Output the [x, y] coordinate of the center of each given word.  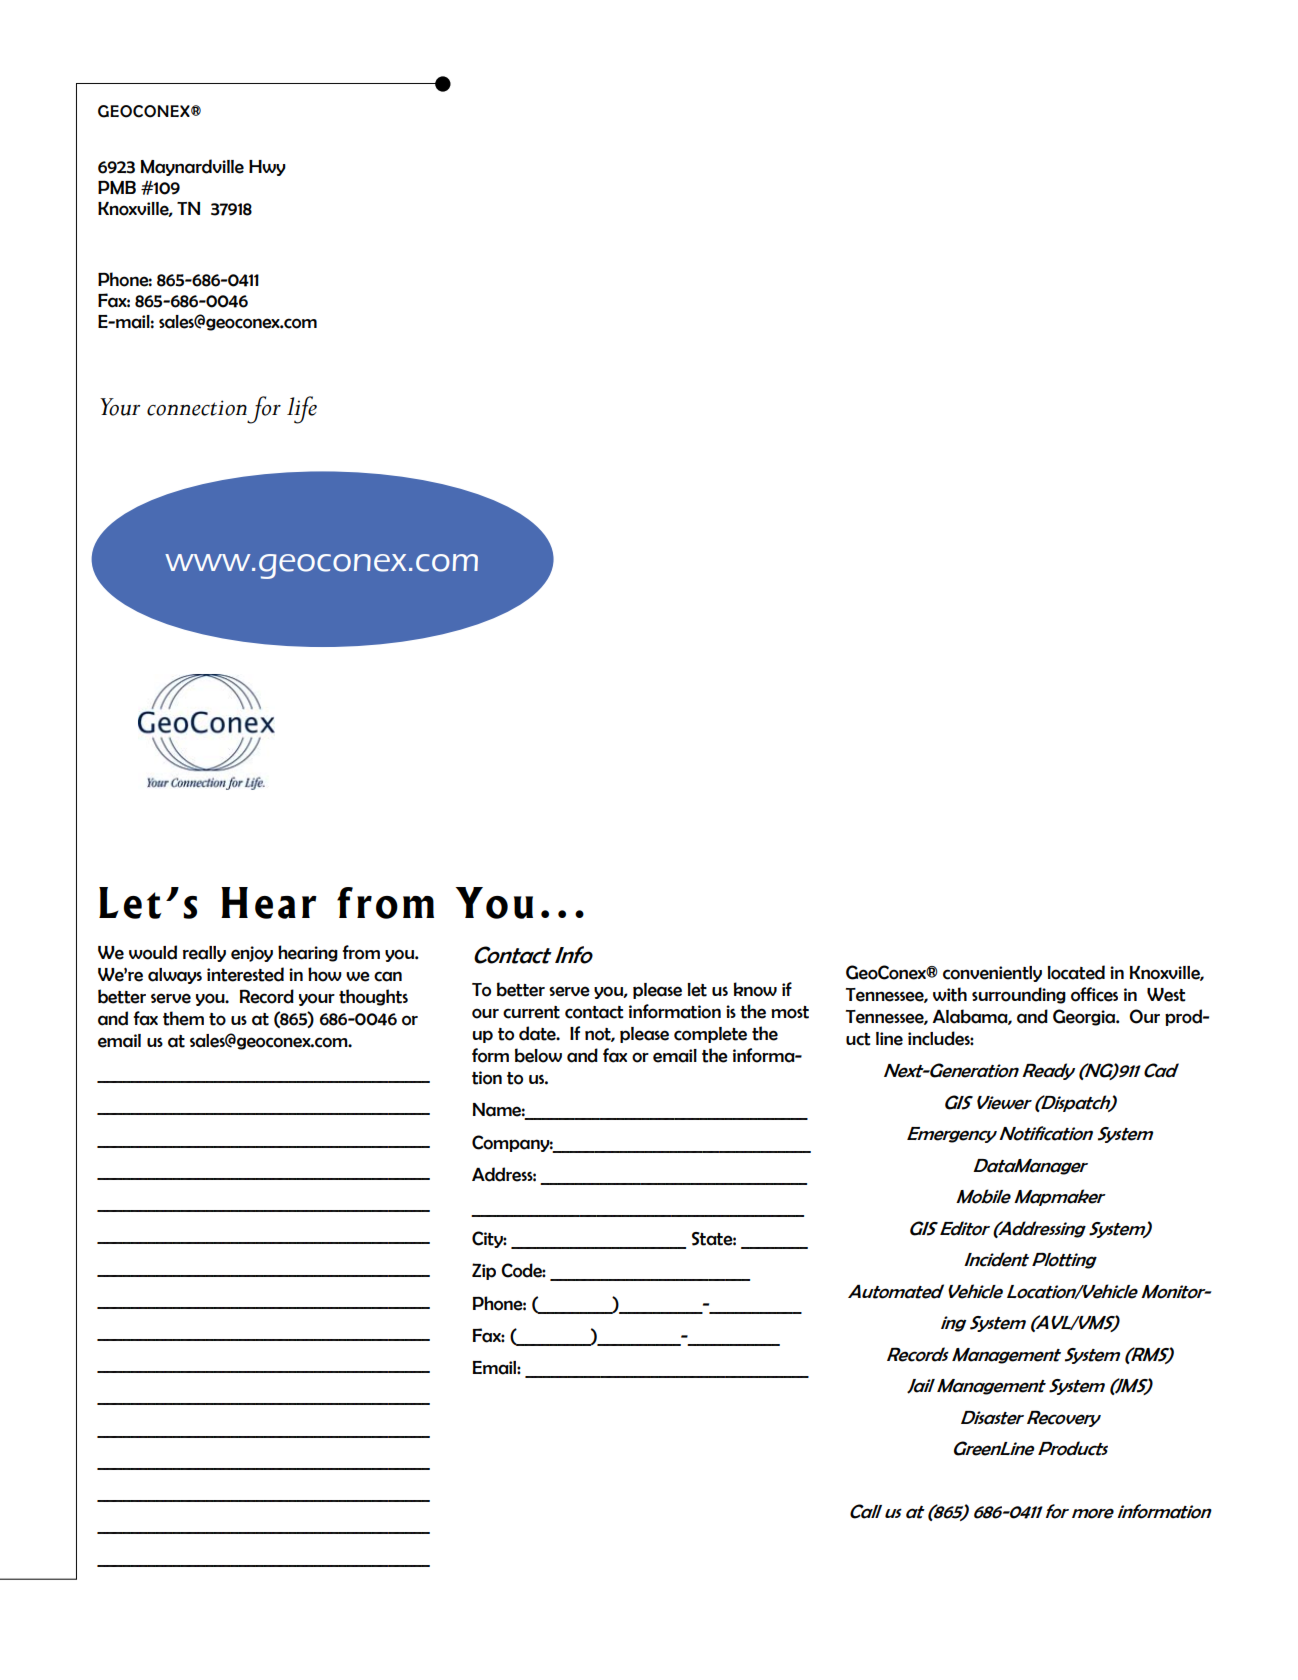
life [302, 410]
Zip [484, 1271]
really [204, 954]
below [538, 1055]
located [1076, 972]
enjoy [252, 954]
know [755, 989]
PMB [117, 187]
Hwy [267, 168]
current [531, 1012]
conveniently [992, 974]
